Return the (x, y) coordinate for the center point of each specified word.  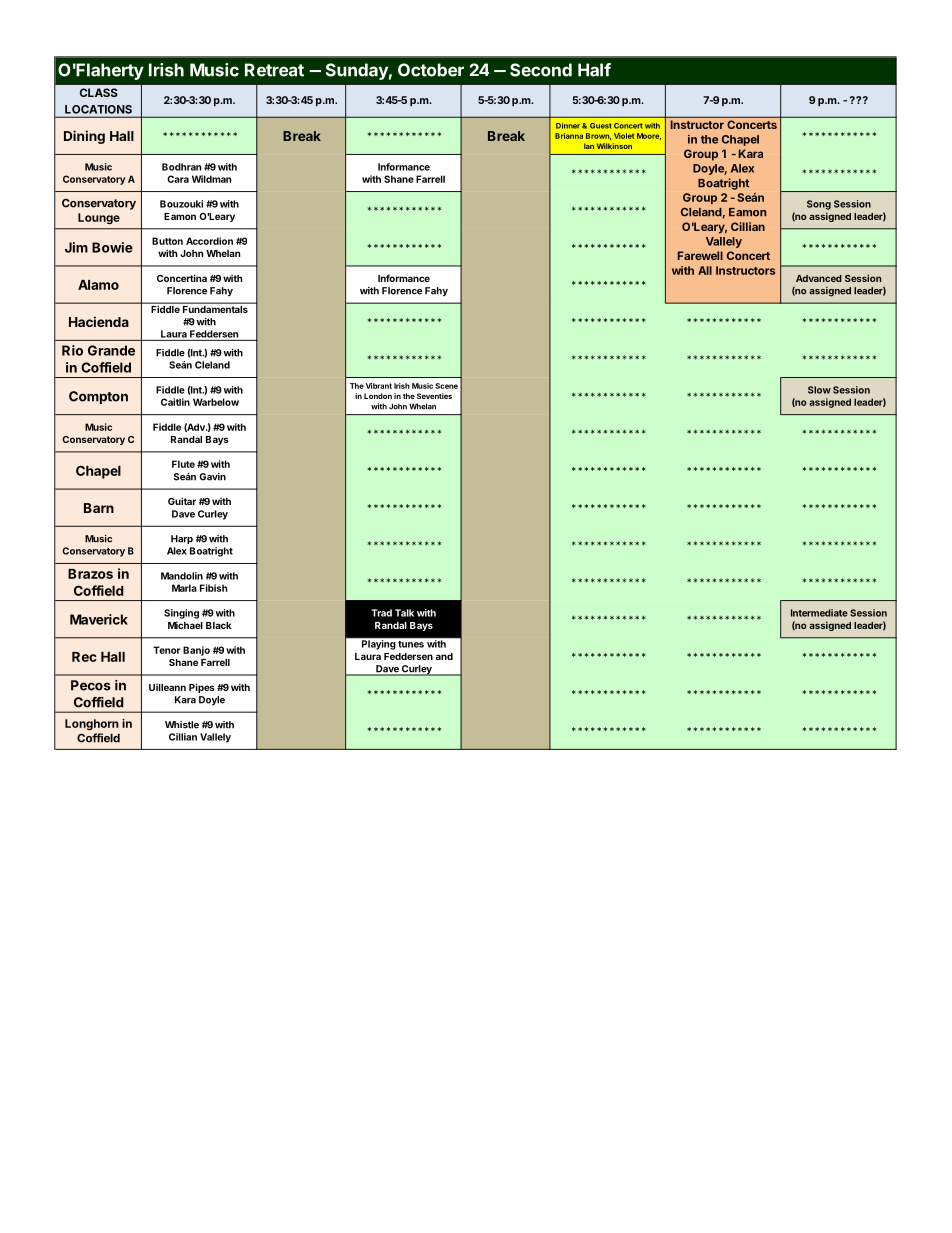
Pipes (202, 688)
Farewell (700, 255)
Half (594, 70)
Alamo (98, 285)
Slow (819, 390)
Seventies (434, 396)
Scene (446, 386)
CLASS (99, 92)
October (431, 70)
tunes (411, 644)
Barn (99, 508)
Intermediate (819, 613)
